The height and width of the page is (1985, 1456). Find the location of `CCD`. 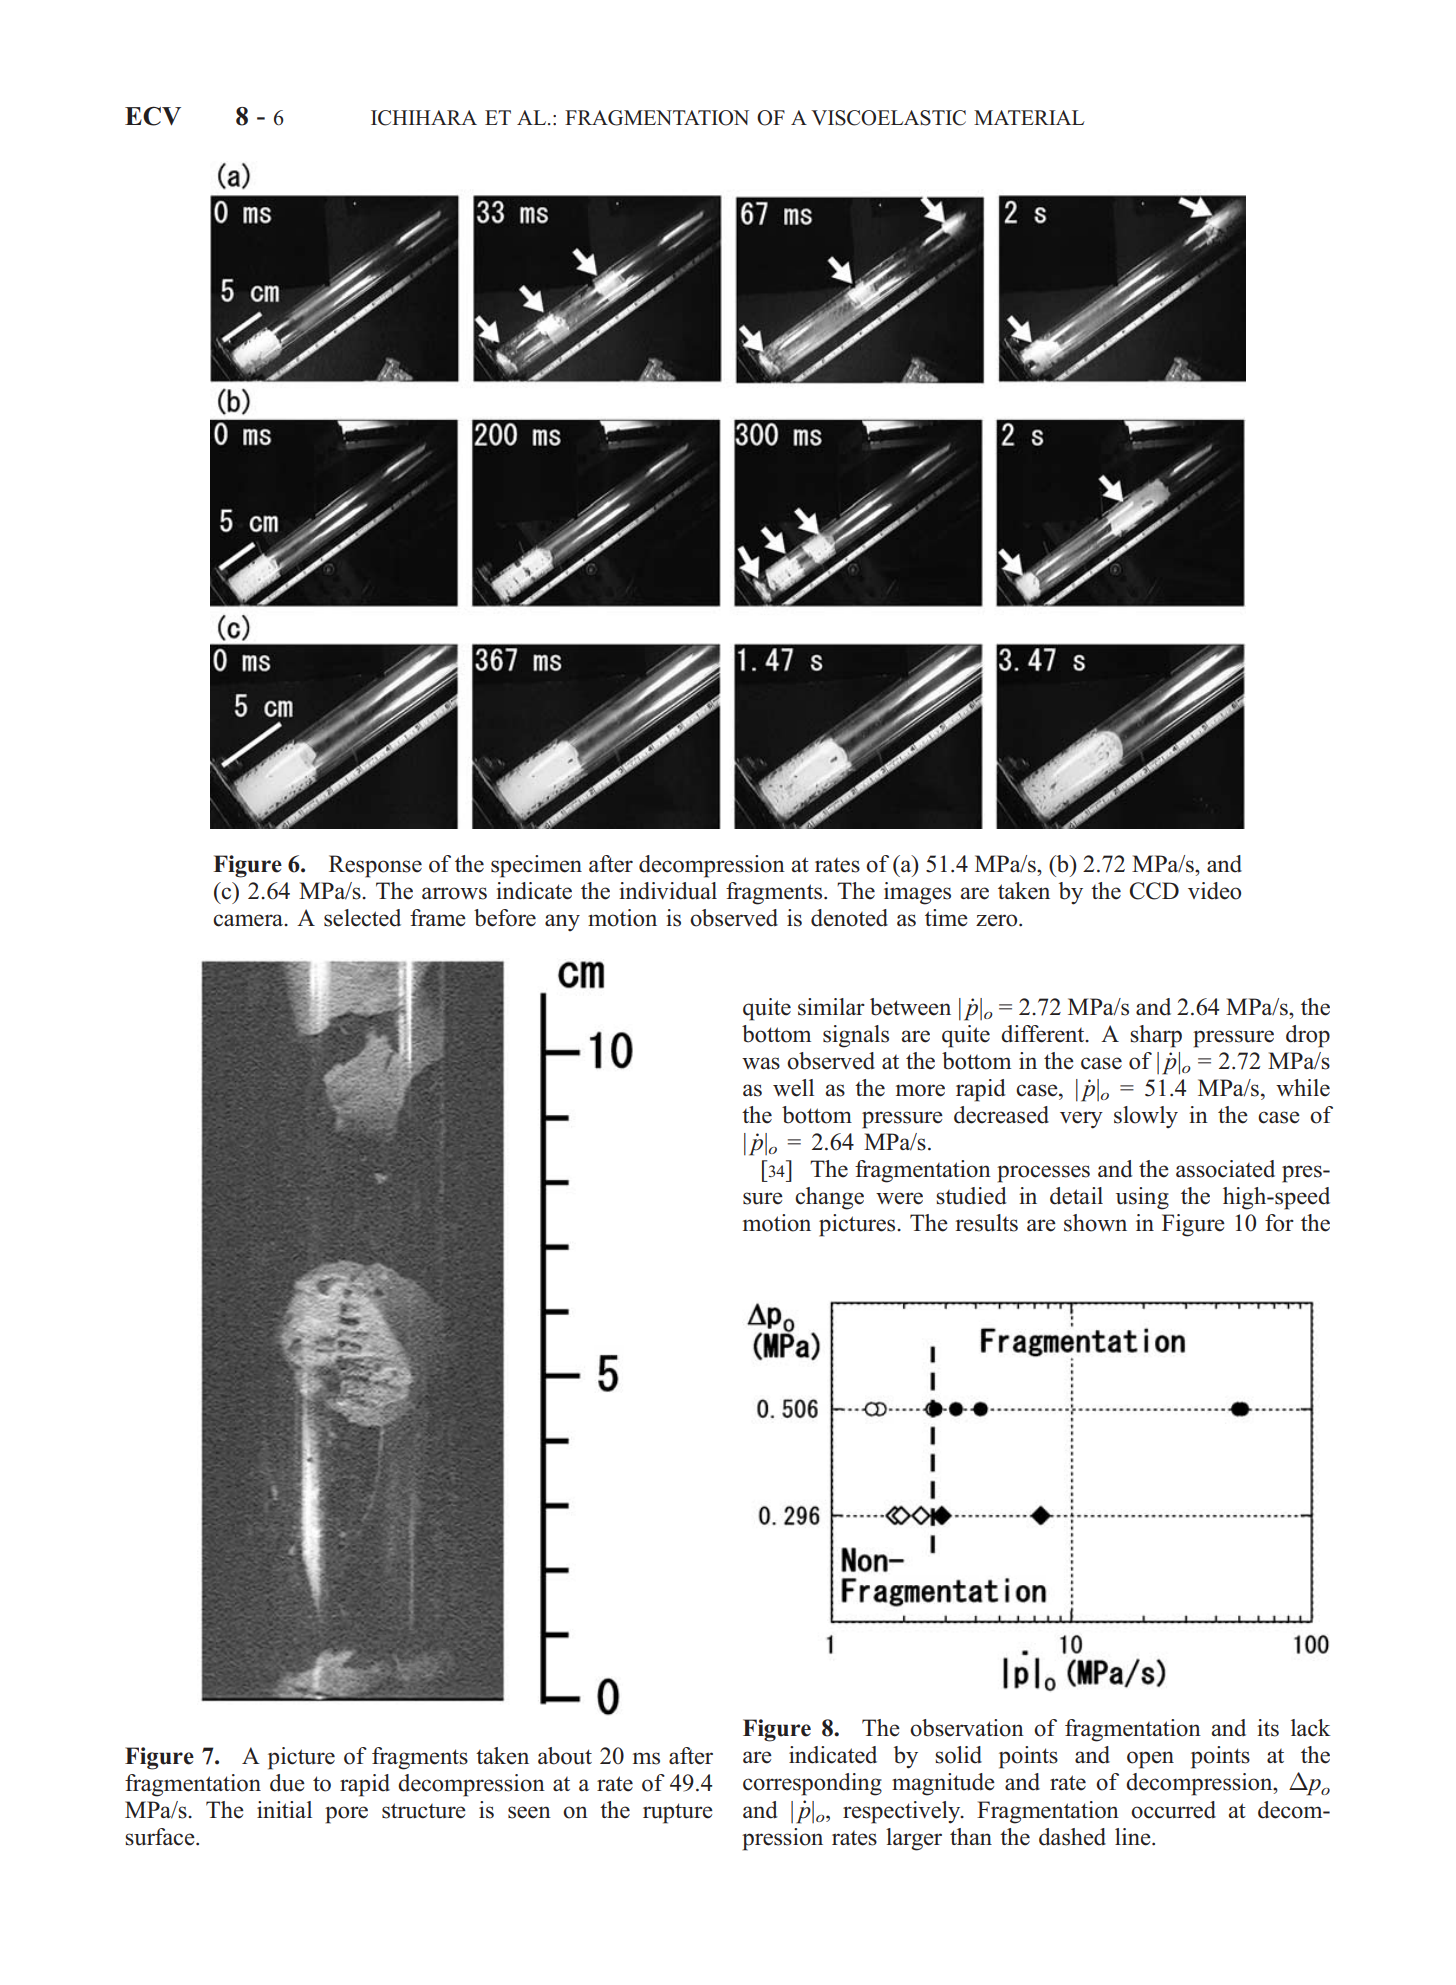

CCD is located at coordinates (1154, 891).
